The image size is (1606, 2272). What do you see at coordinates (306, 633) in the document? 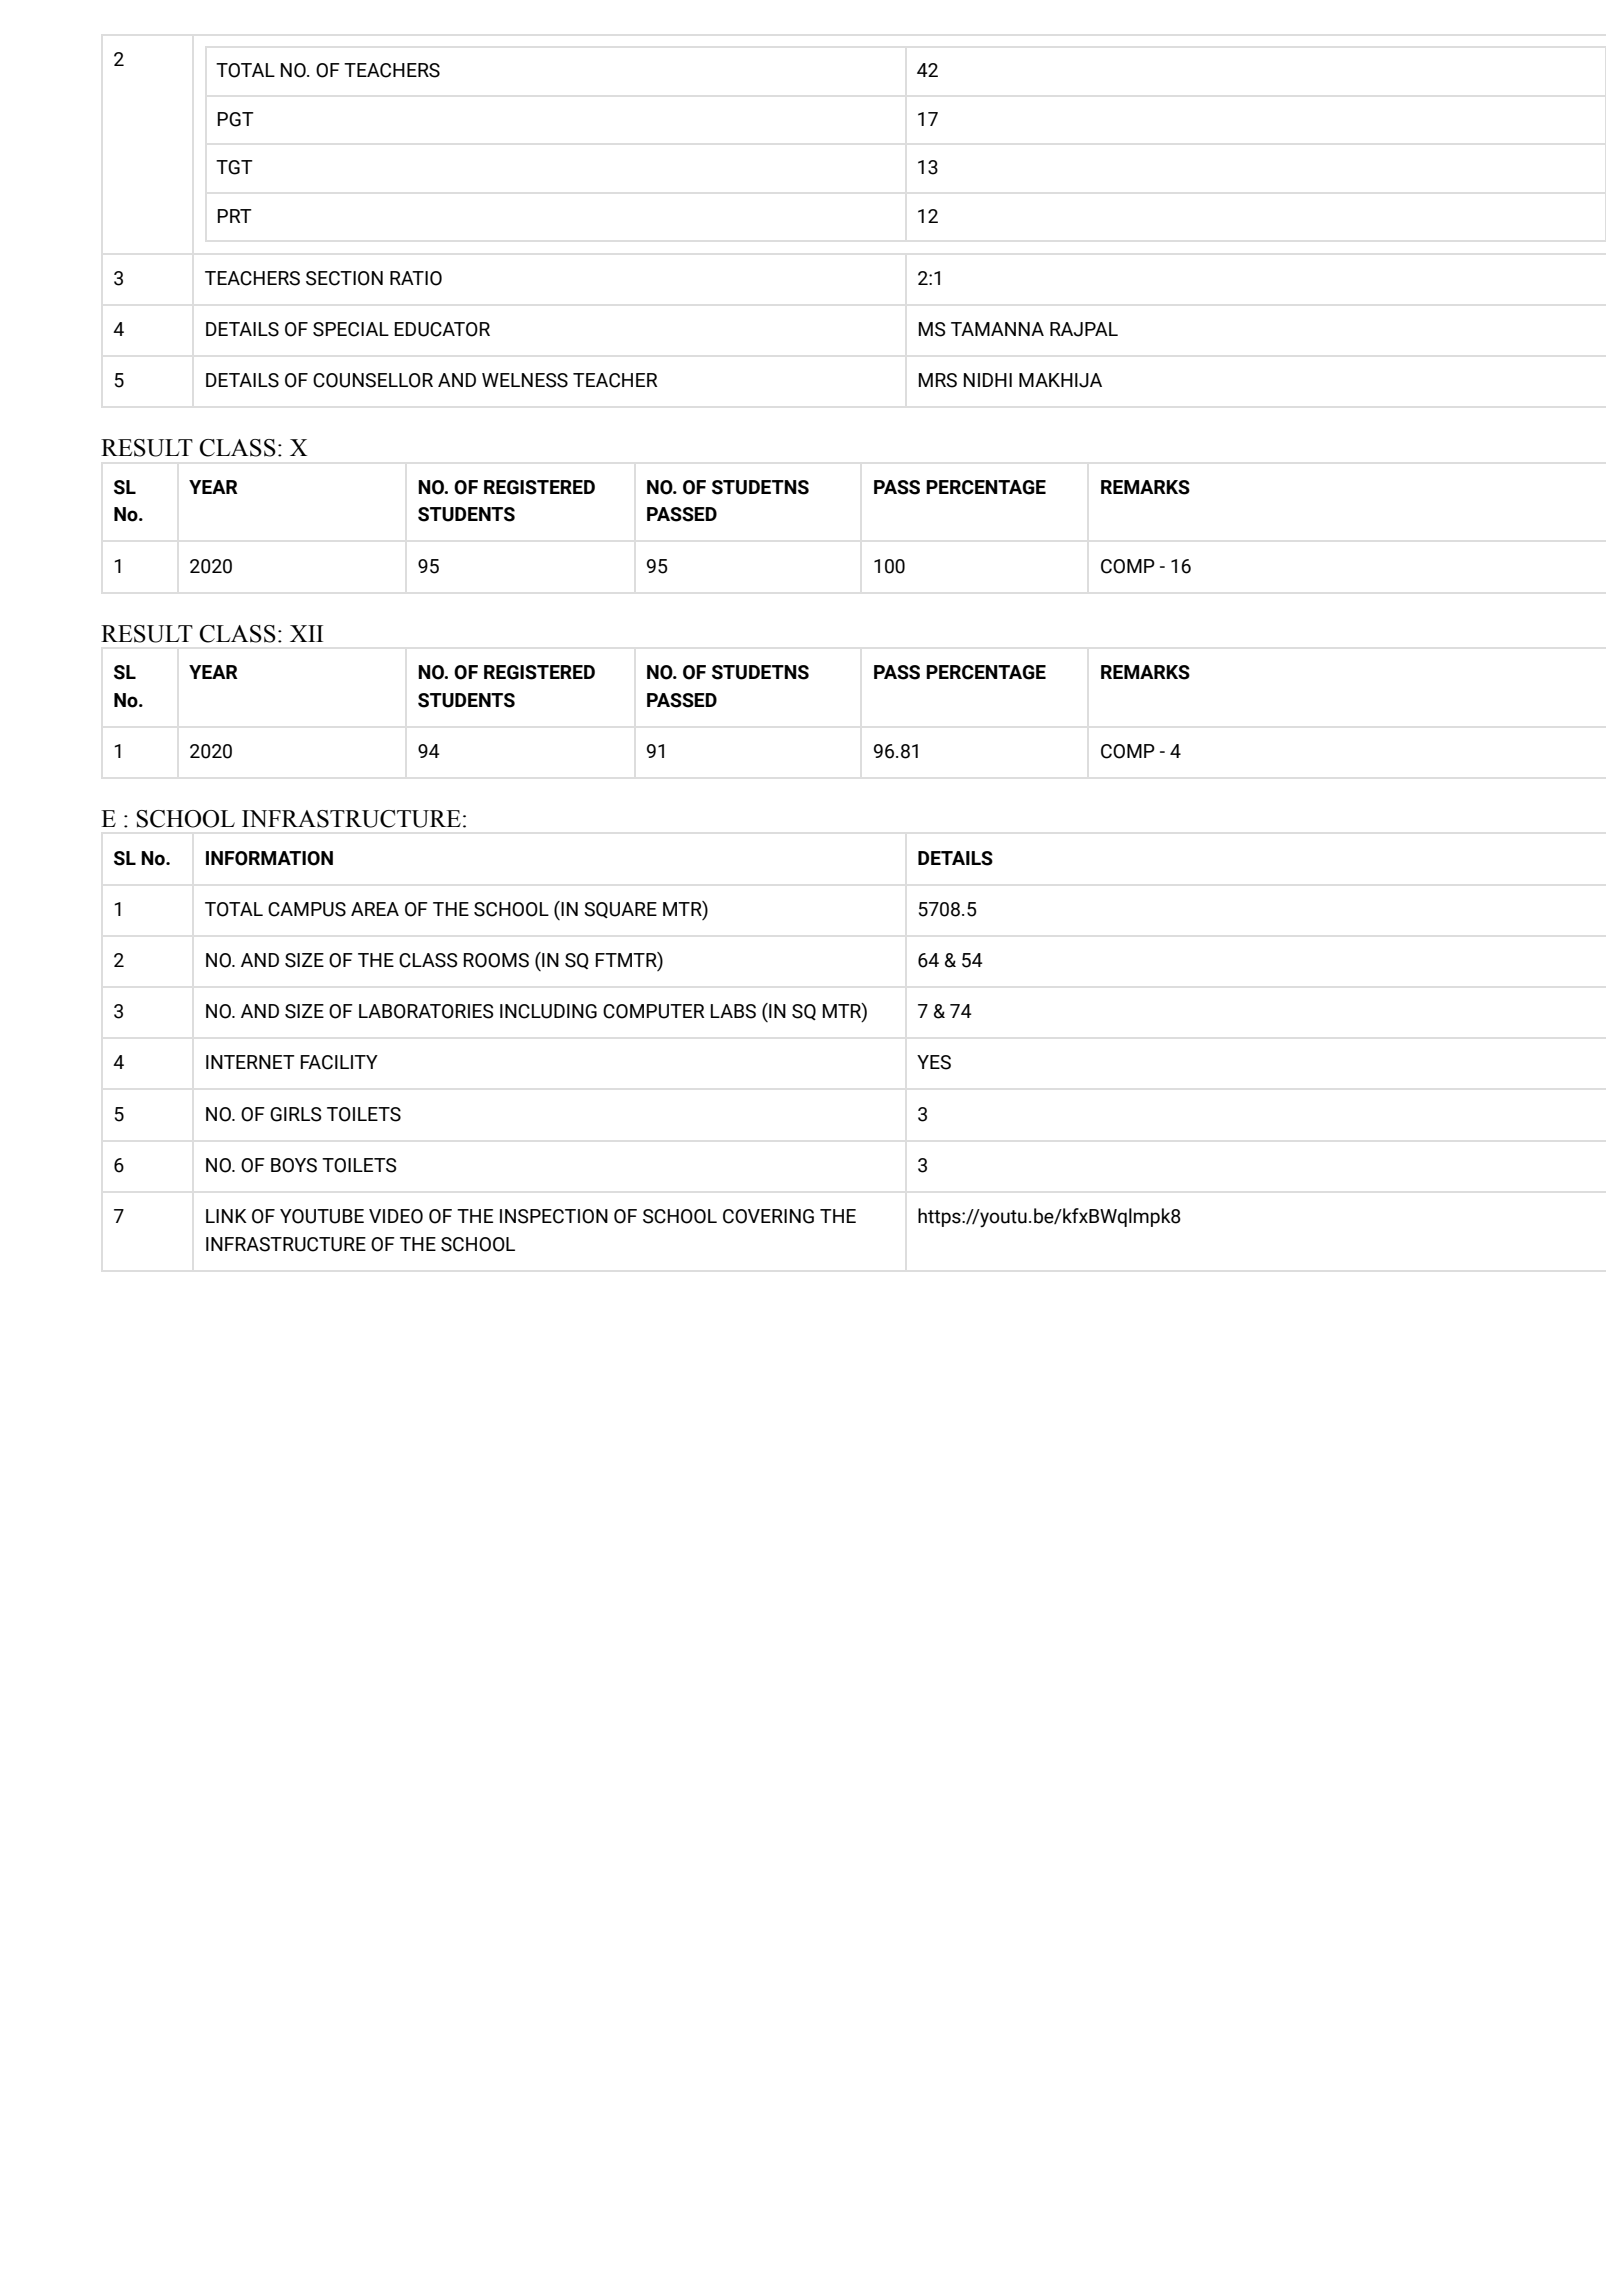
I see `XII` at bounding box center [306, 633].
